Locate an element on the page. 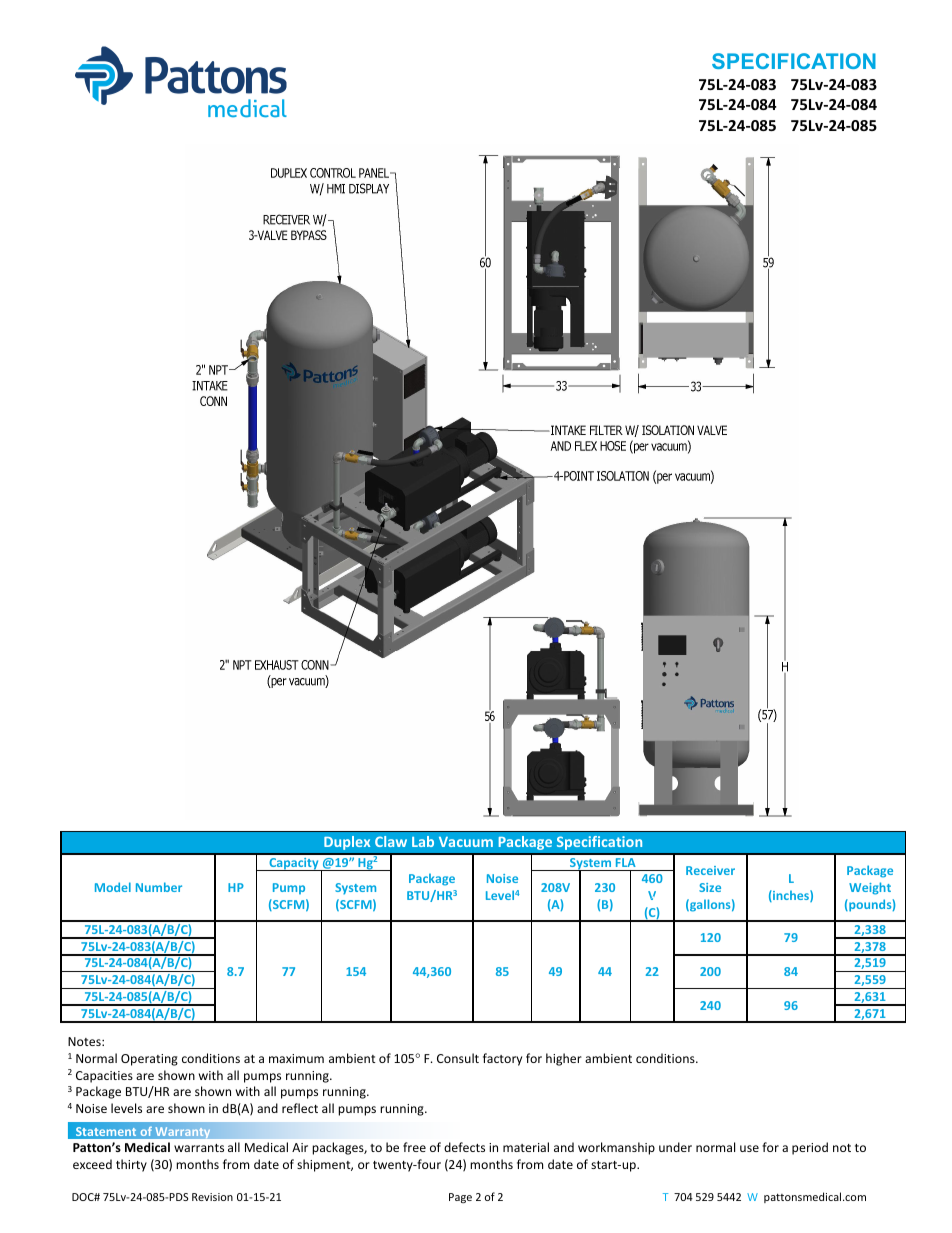 The image size is (952, 1233). Number is located at coordinates (159, 887).
